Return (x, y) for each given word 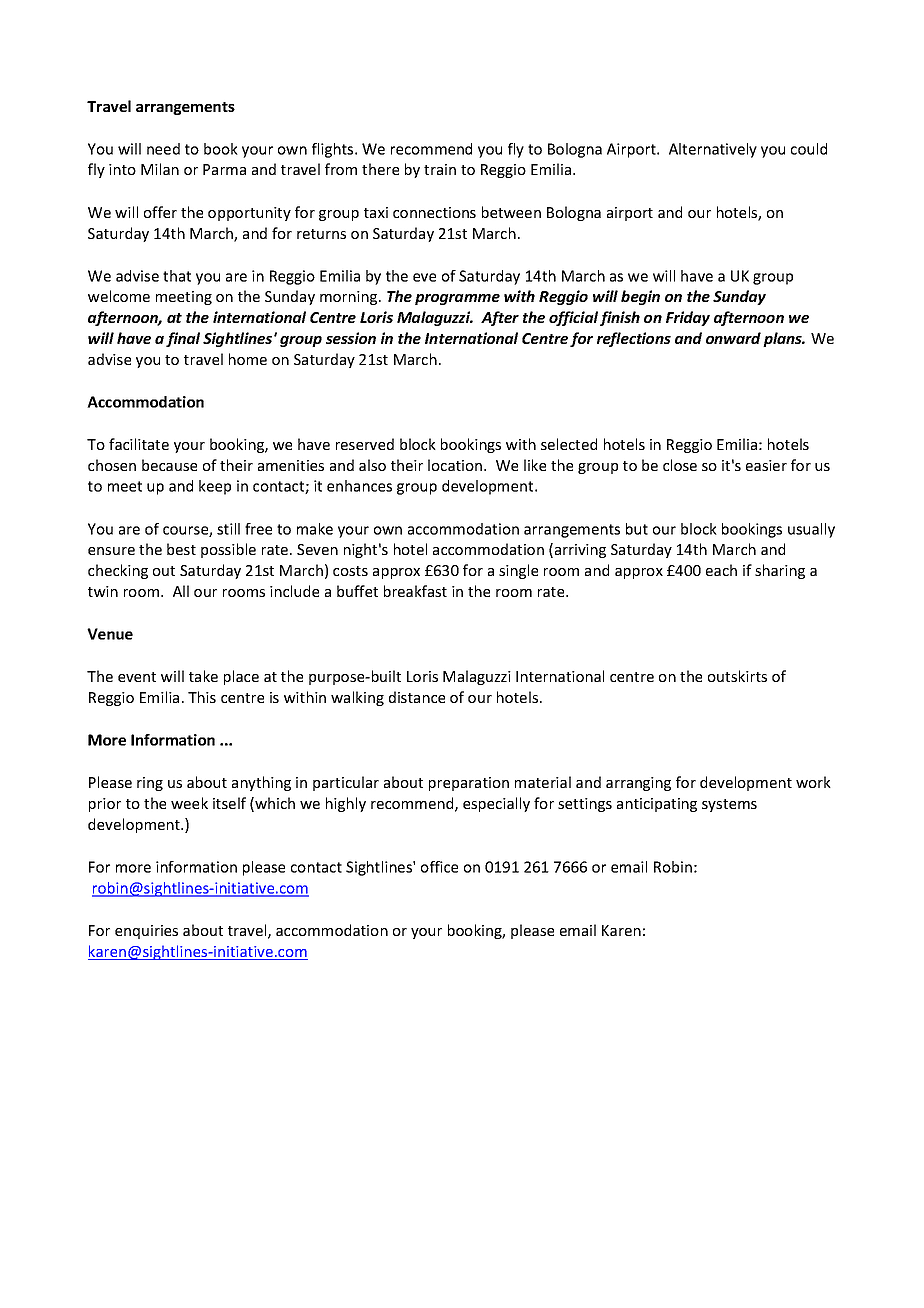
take (203, 676)
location (456, 465)
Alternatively (713, 150)
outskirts (737, 676)
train (440, 169)
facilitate (139, 444)
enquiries (146, 932)
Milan (160, 169)
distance (417, 697)
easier (766, 465)
